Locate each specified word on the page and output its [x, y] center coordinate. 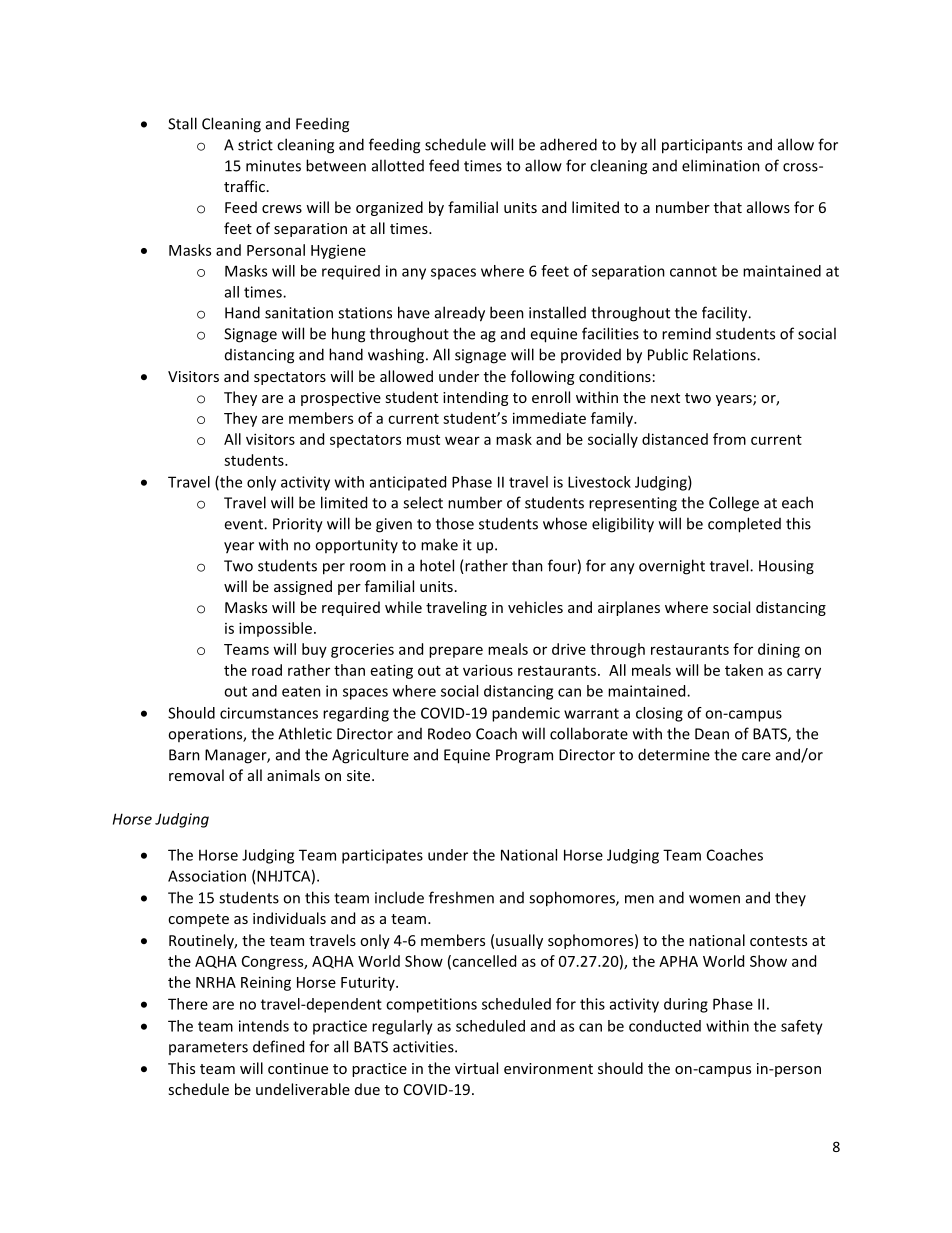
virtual [476, 1068]
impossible [275, 629]
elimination [721, 165]
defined [278, 1046]
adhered [568, 144]
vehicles [535, 607]
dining [779, 650]
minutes [273, 166]
